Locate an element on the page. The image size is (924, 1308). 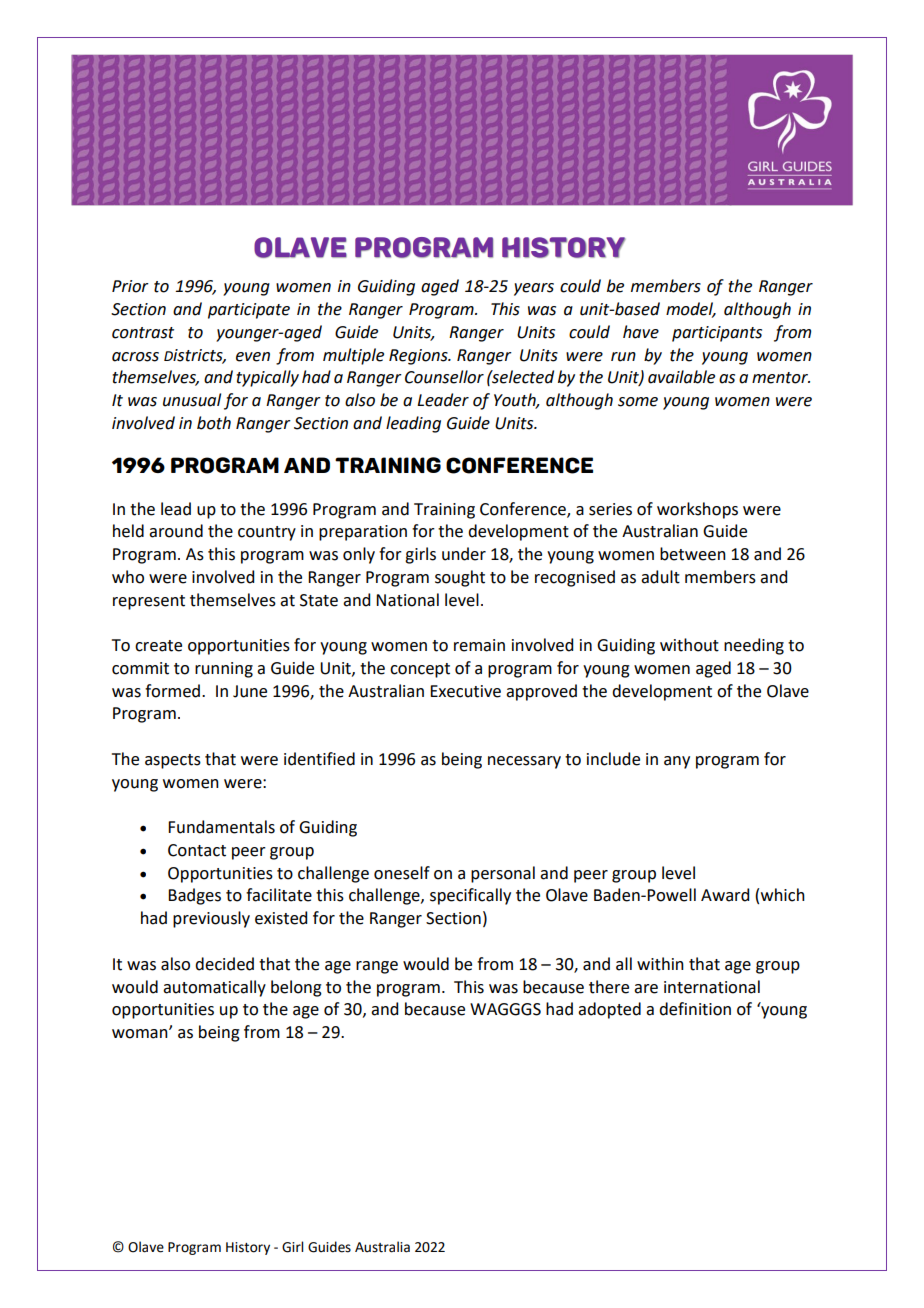
automatically is located at coordinates (214, 988).
